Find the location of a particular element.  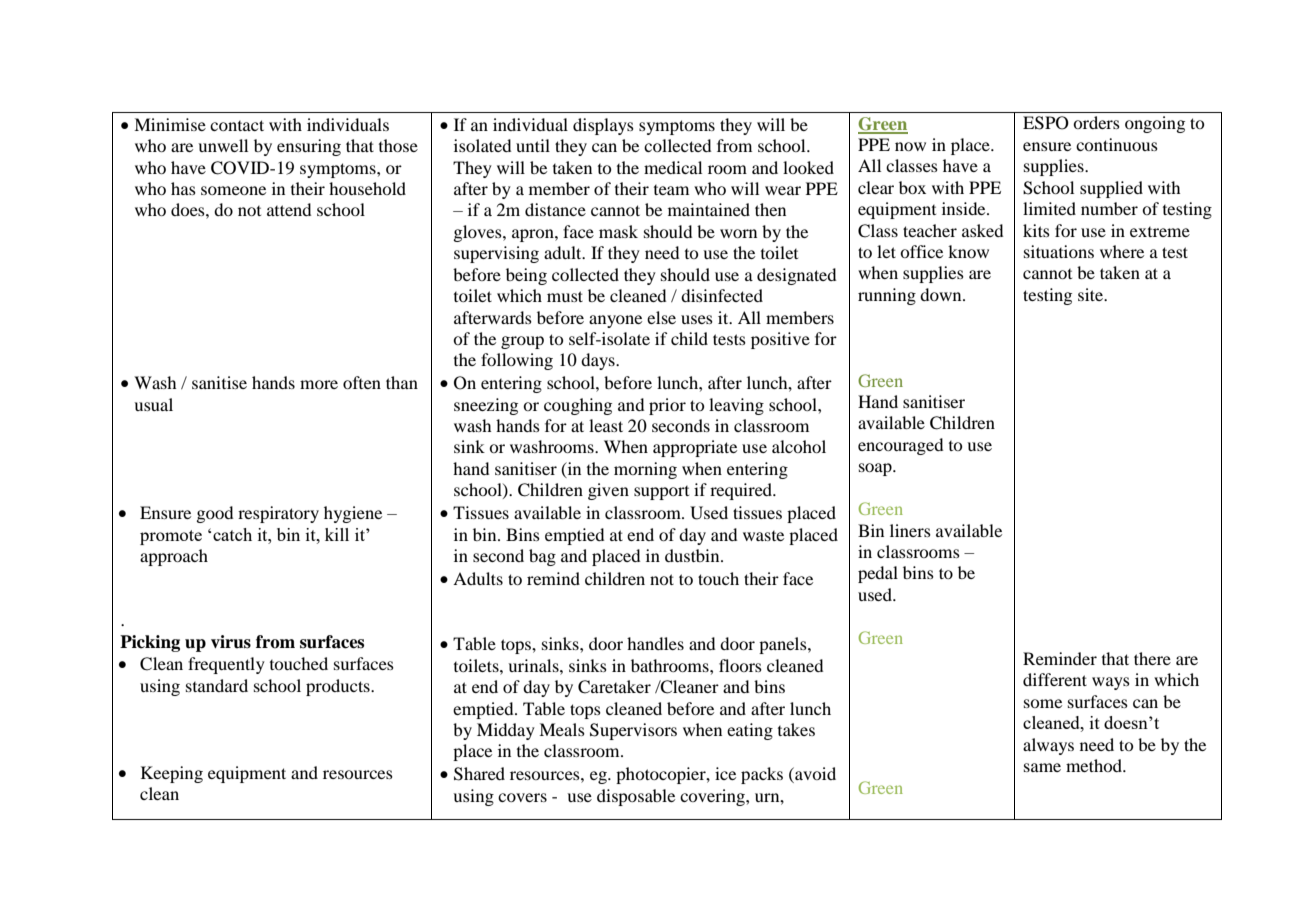

displays is located at coordinates (603, 126).
